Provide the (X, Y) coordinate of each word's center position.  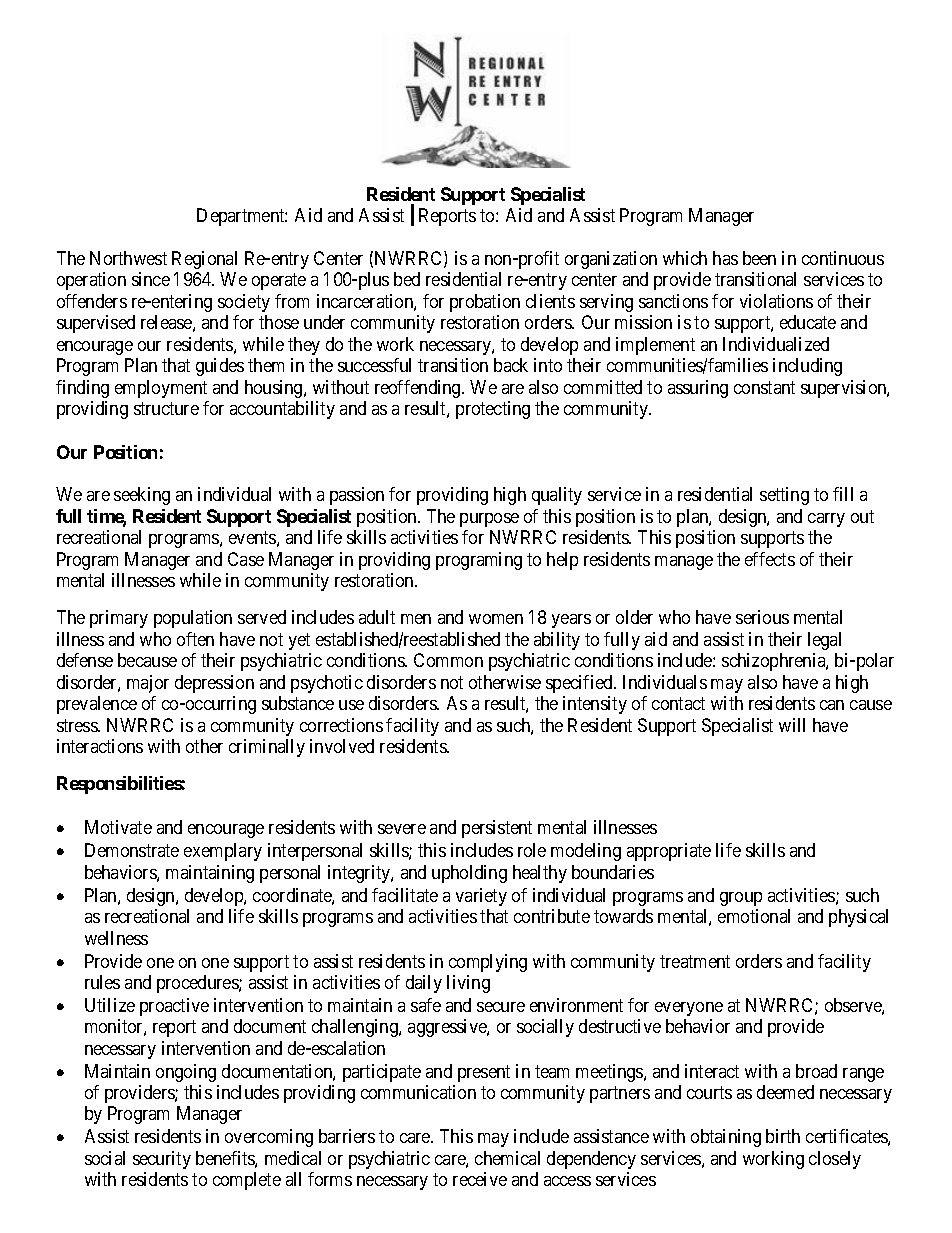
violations (776, 301)
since (151, 279)
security (162, 1160)
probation (485, 303)
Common (448, 660)
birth (783, 1136)
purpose (489, 520)
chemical (507, 1158)
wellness (116, 938)
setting (784, 496)
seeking (142, 496)
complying (488, 963)
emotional (754, 916)
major (148, 684)
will (792, 725)
